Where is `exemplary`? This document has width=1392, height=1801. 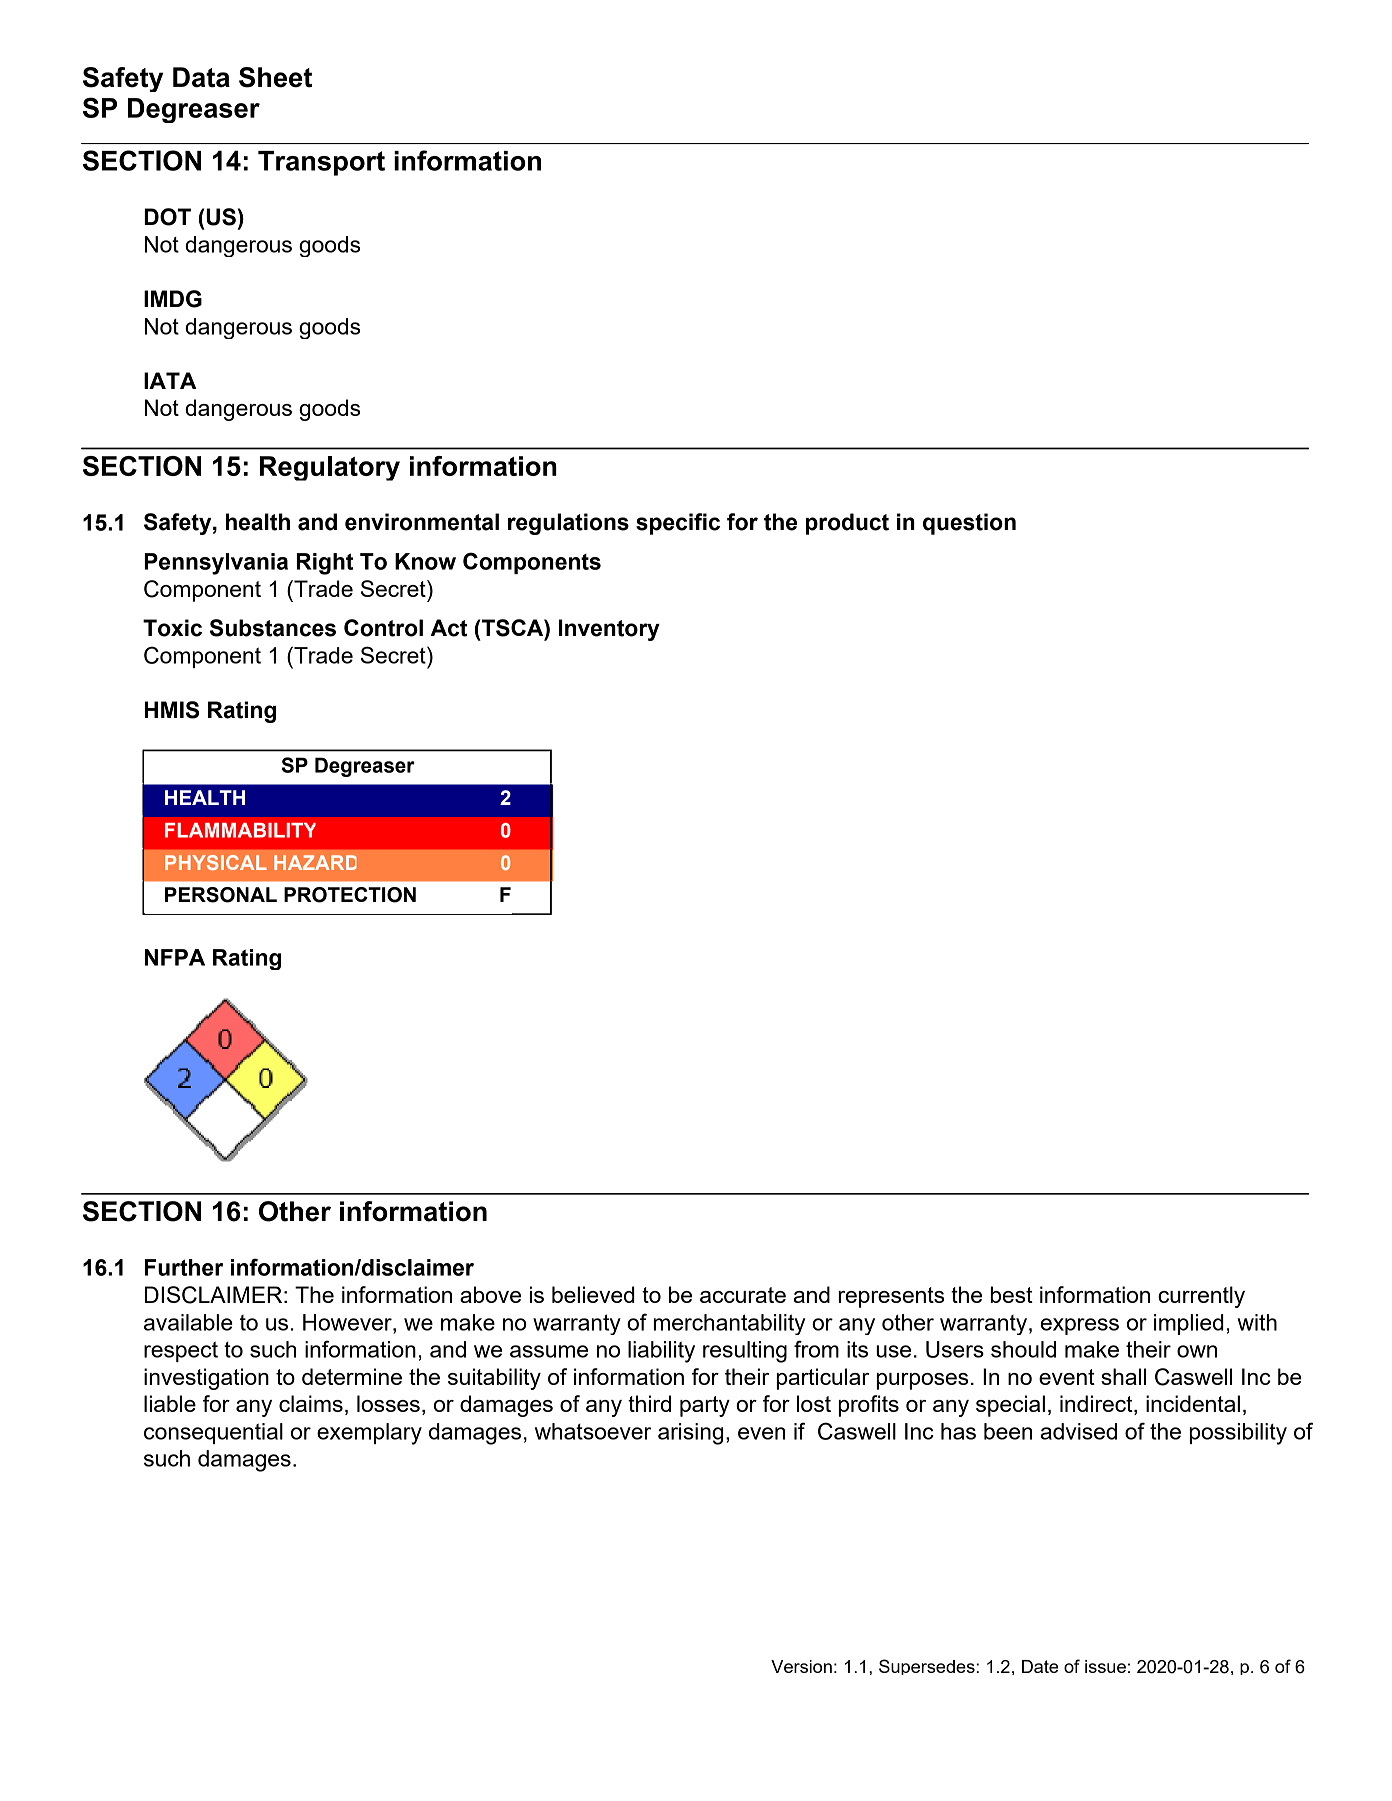
exemplary is located at coordinates (369, 1434).
